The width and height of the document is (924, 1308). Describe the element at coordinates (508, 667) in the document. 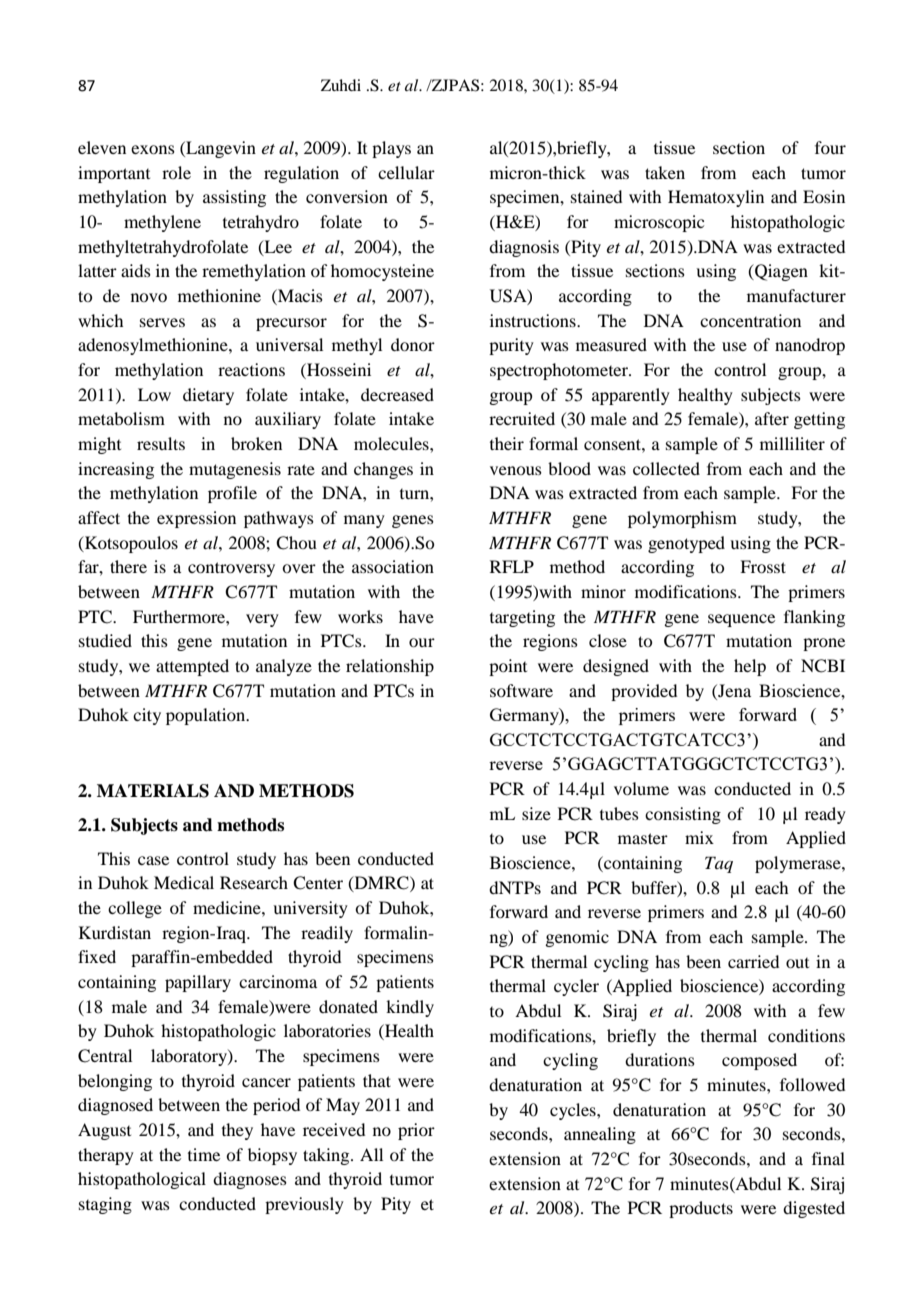

I see `point` at that location.
